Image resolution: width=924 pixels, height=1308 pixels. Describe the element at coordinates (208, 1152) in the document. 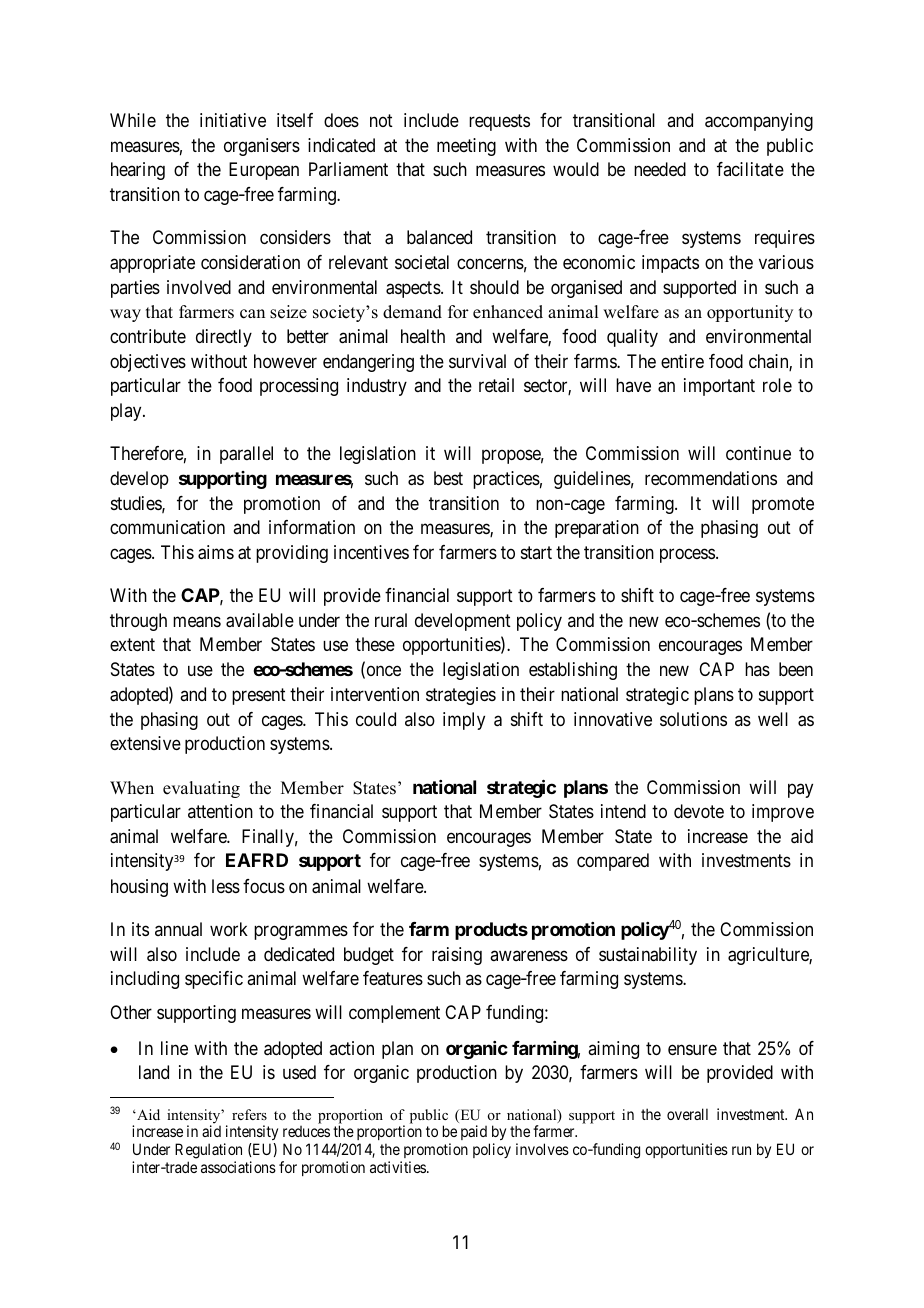

I see `Regulation` at that location.
